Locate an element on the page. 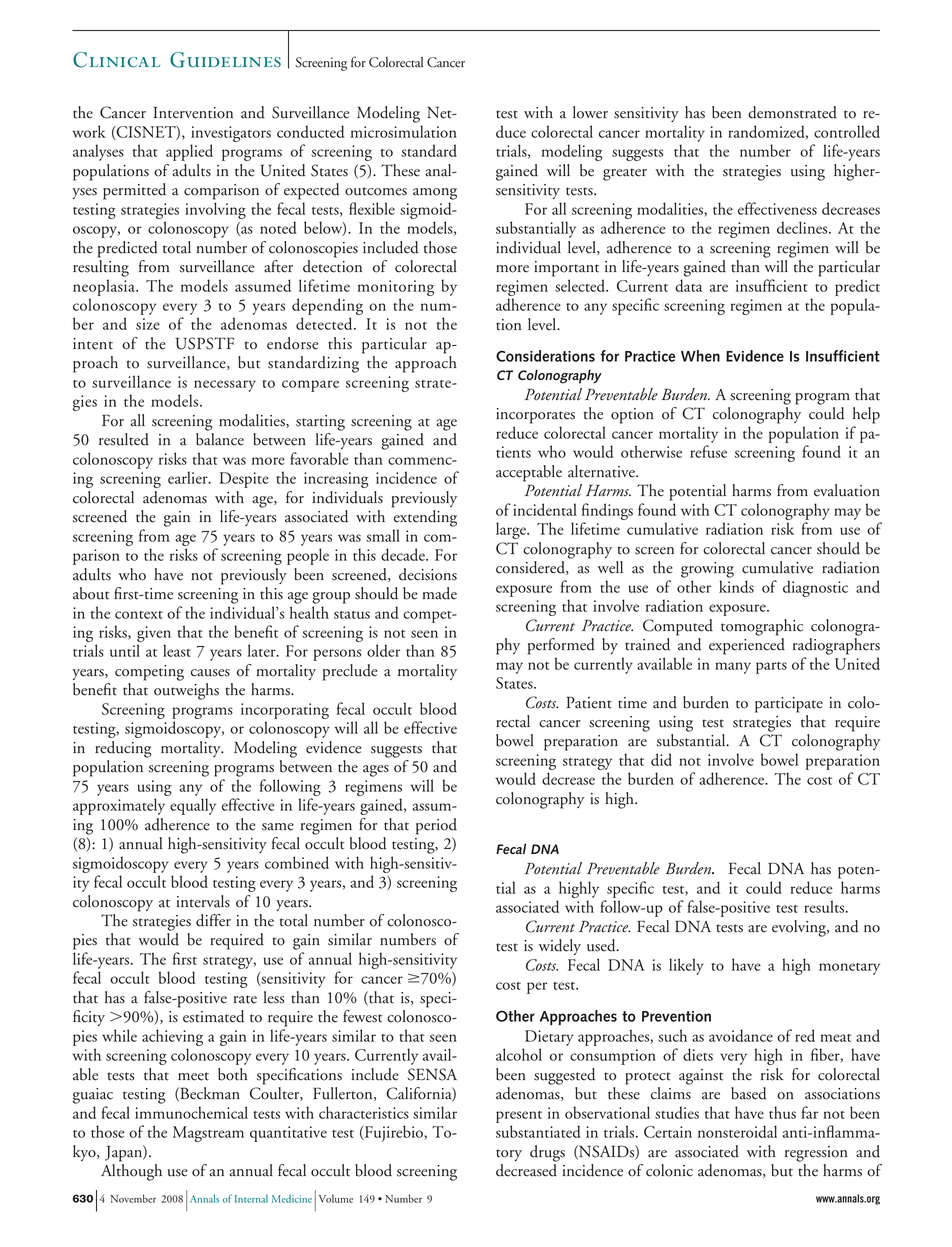 This page has height=1247, width=952. Although is located at coordinates (131, 1172).
